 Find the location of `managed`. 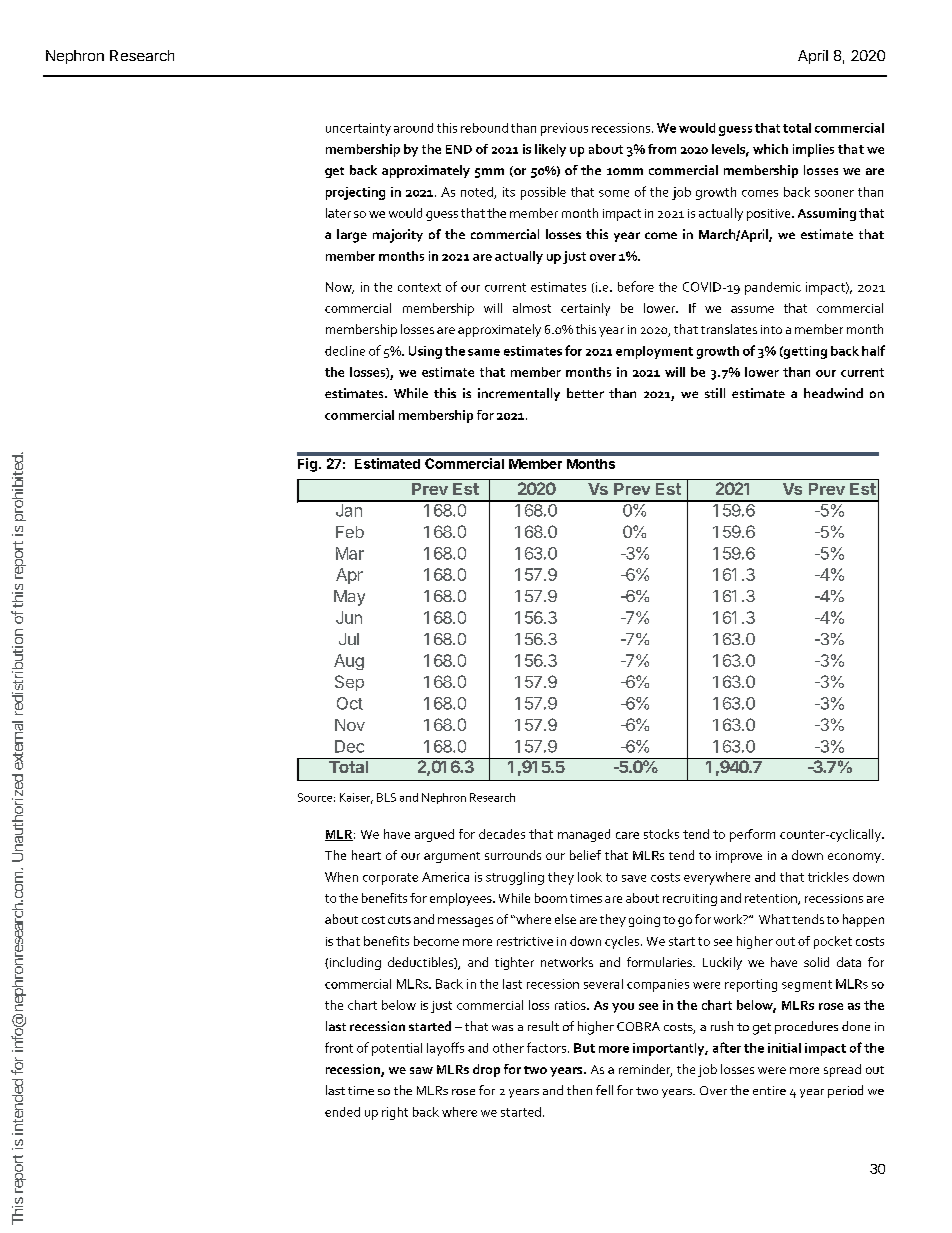

managed is located at coordinates (584, 835).
